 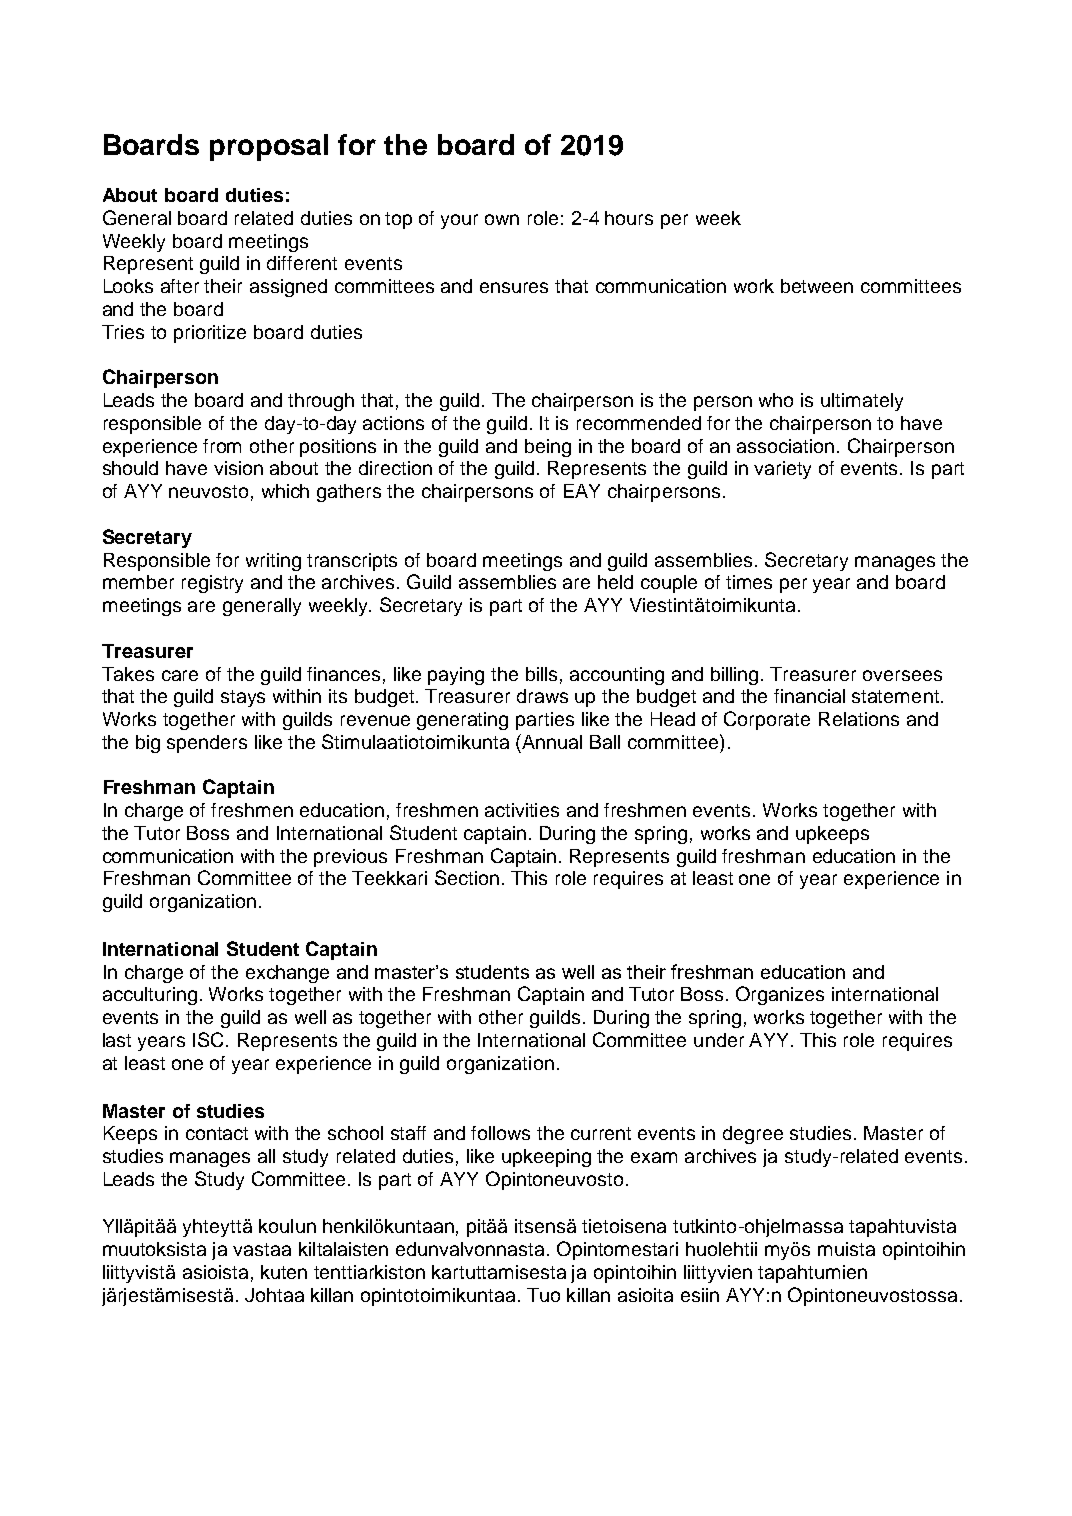 What do you see at coordinates (269, 147) in the document?
I see `proposal` at bounding box center [269, 147].
